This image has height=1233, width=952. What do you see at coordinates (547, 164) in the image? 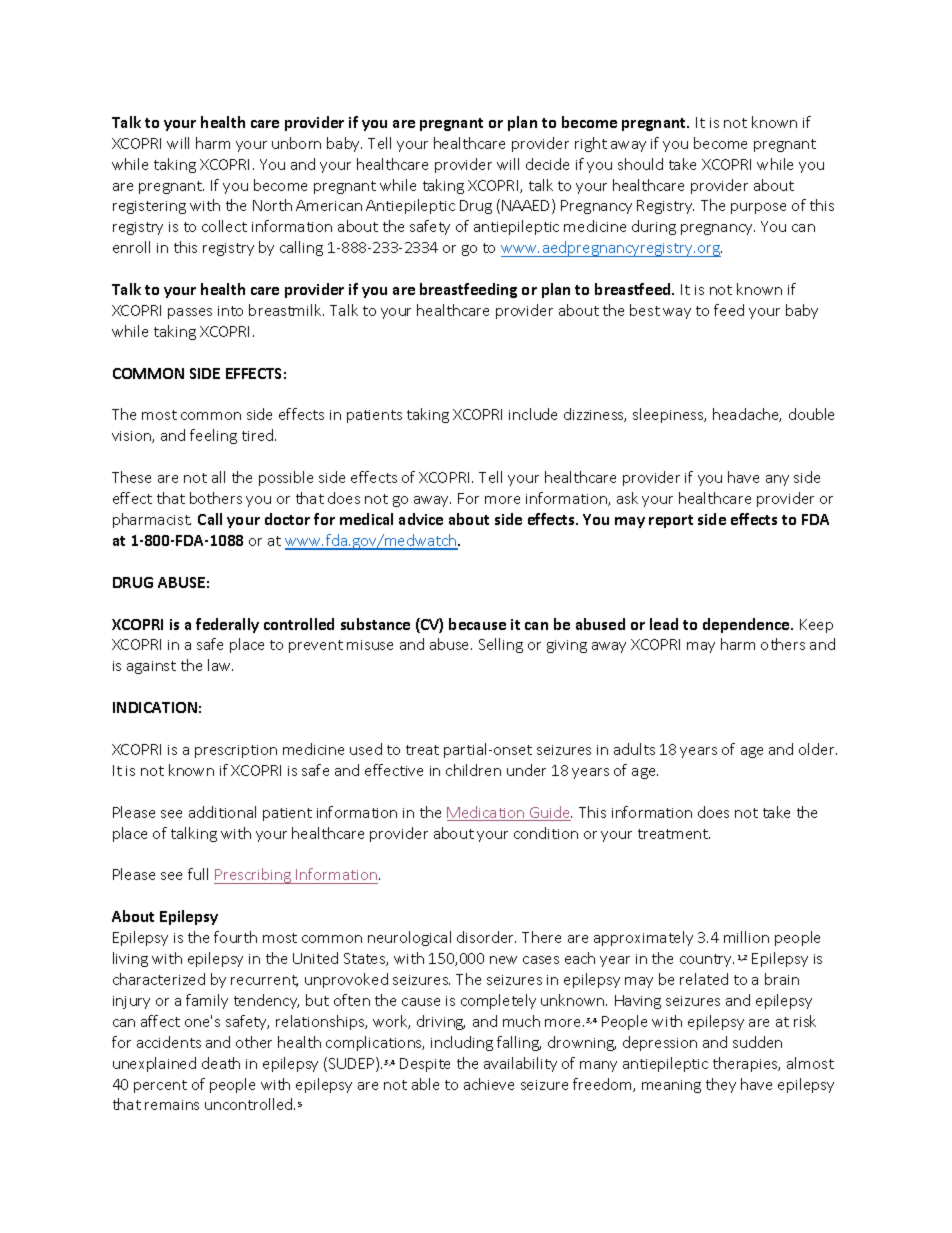
I see `decide` at bounding box center [547, 164].
